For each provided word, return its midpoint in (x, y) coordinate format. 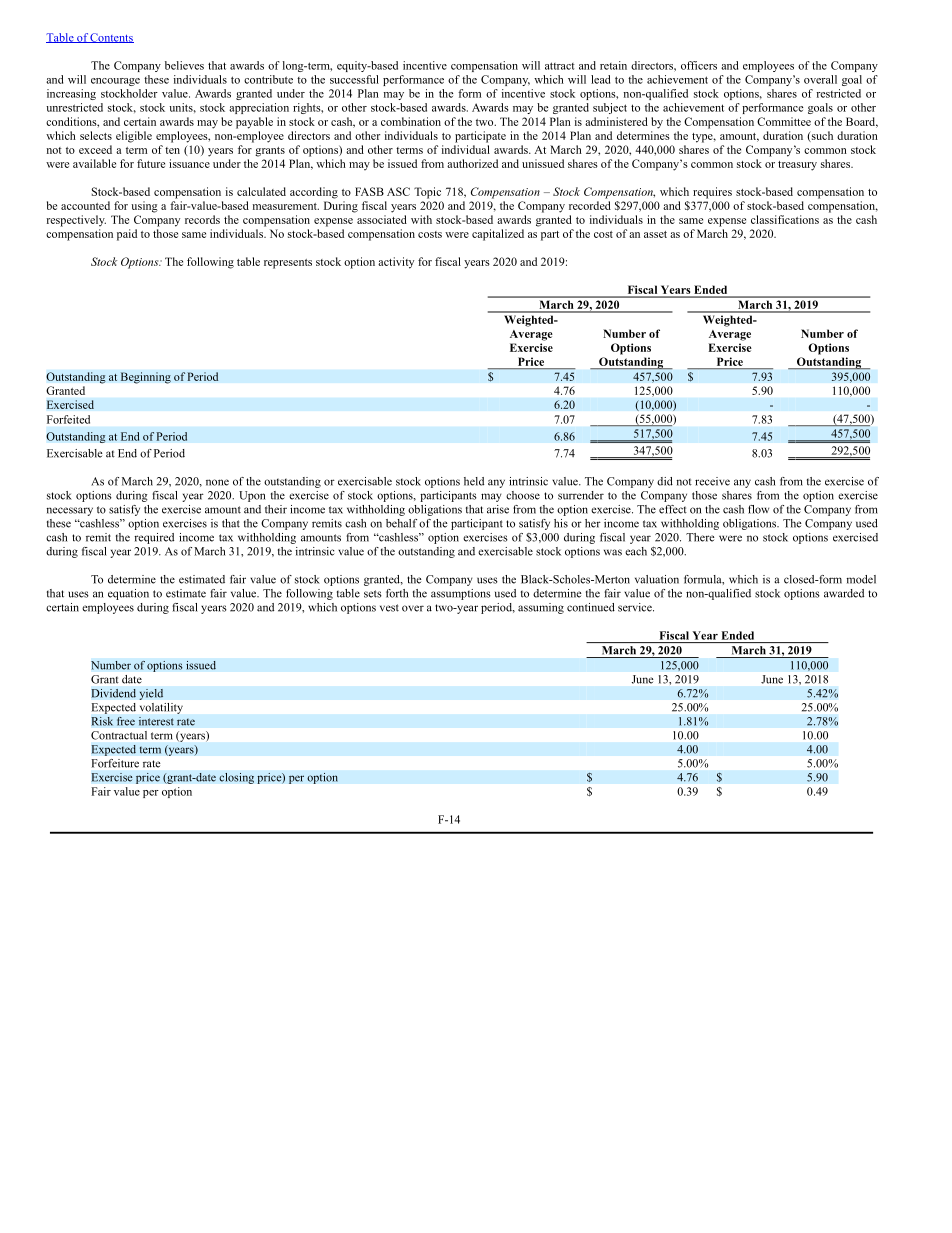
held (474, 481)
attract (560, 66)
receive (712, 481)
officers (699, 65)
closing (236, 778)
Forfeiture (115, 763)
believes (184, 65)
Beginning (145, 378)
